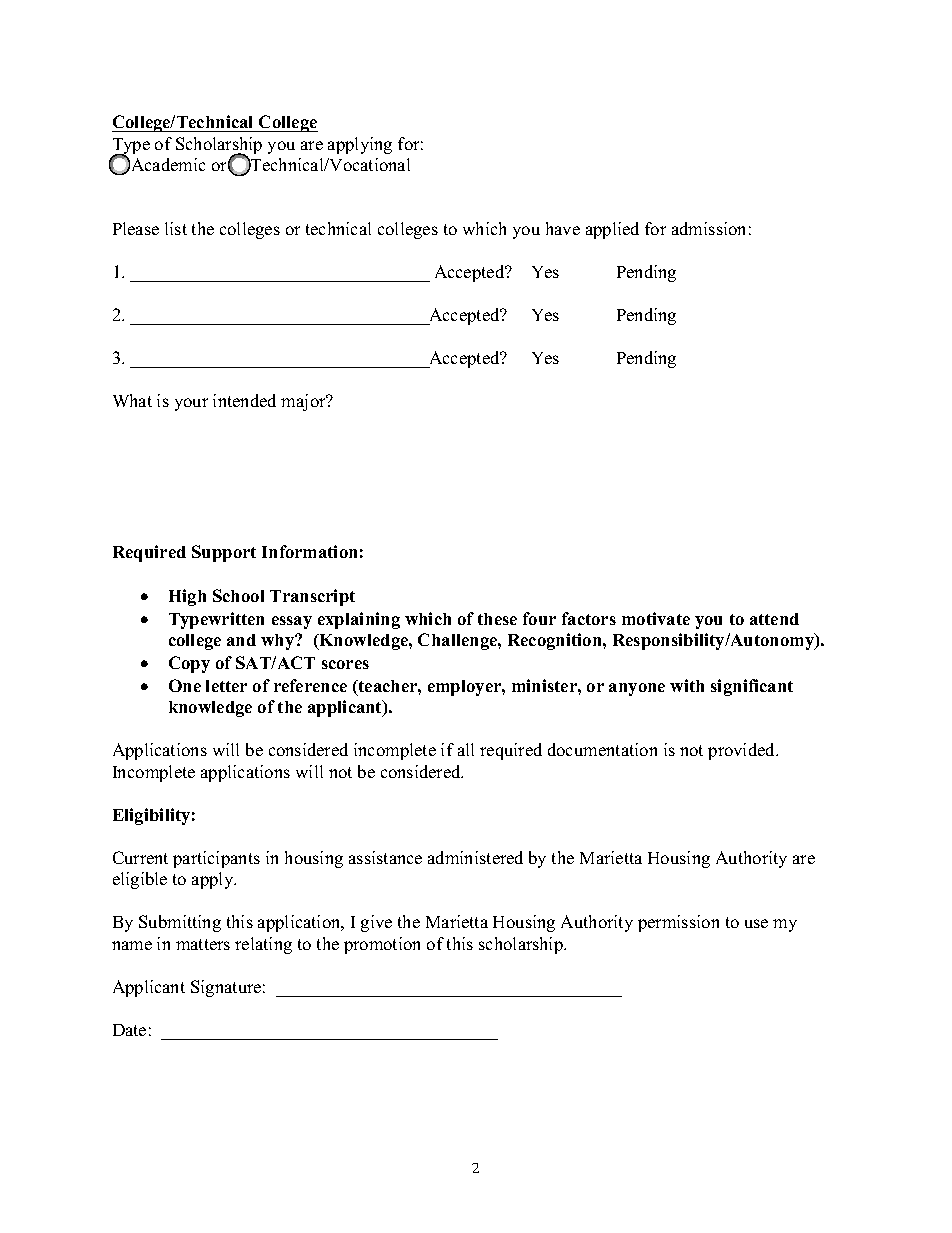  Describe the element at coordinates (176, 228) in the screenshot. I see `list` at that location.
